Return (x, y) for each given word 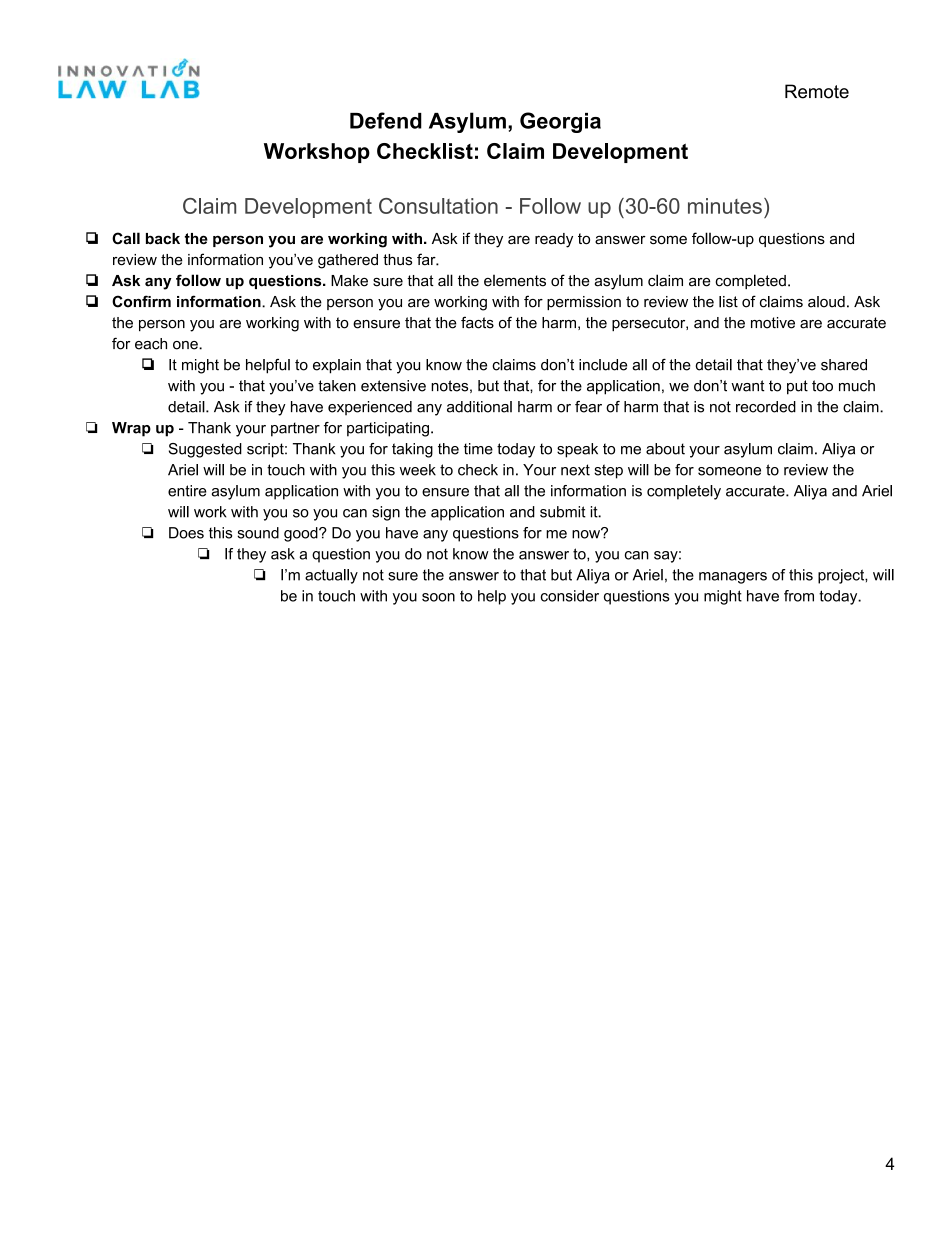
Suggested (205, 450)
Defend (386, 120)
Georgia (560, 122)
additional (479, 407)
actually (331, 576)
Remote (817, 91)
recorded (766, 407)
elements (515, 281)
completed (750, 281)
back (163, 239)
